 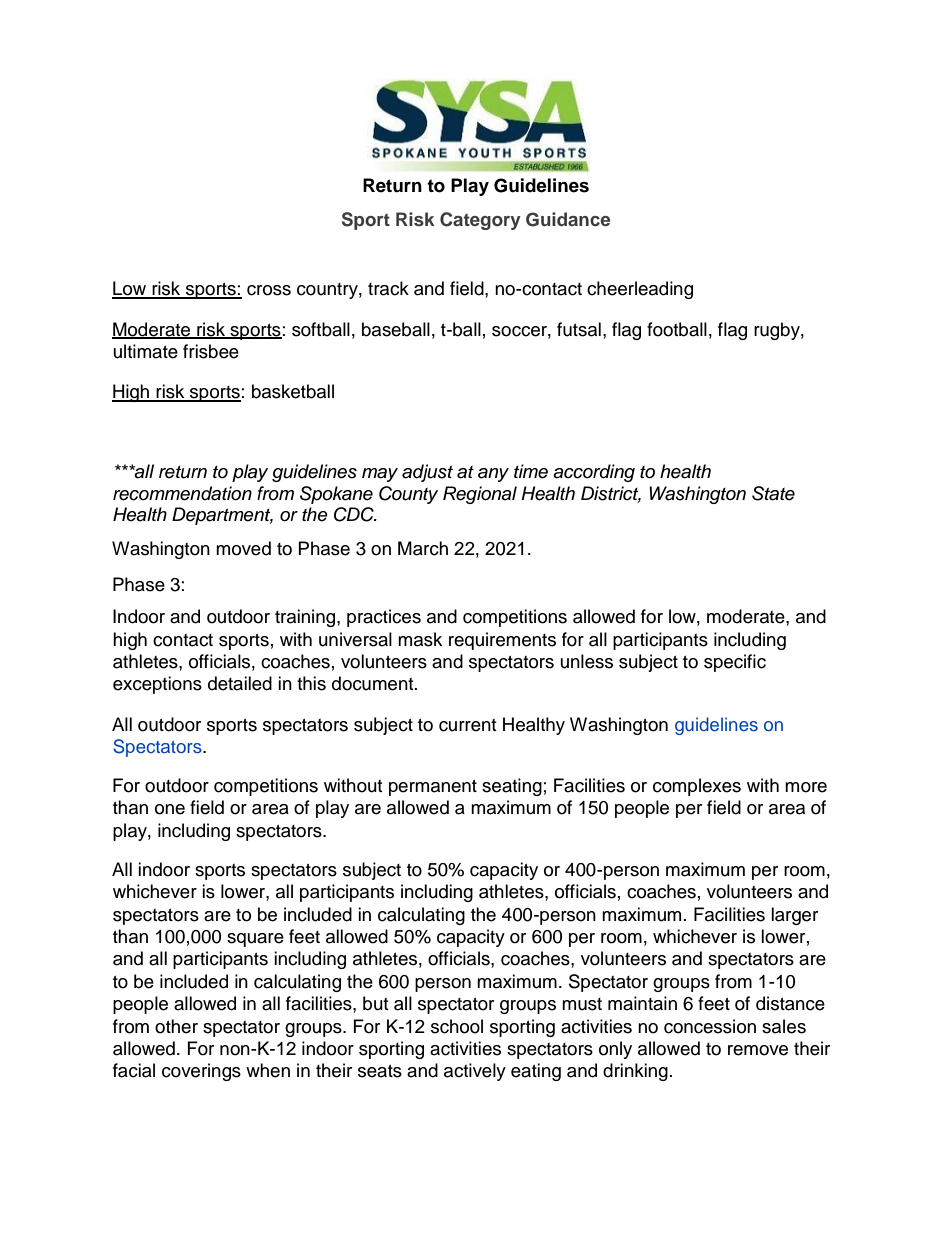 I want to click on complexes, so click(x=697, y=787).
